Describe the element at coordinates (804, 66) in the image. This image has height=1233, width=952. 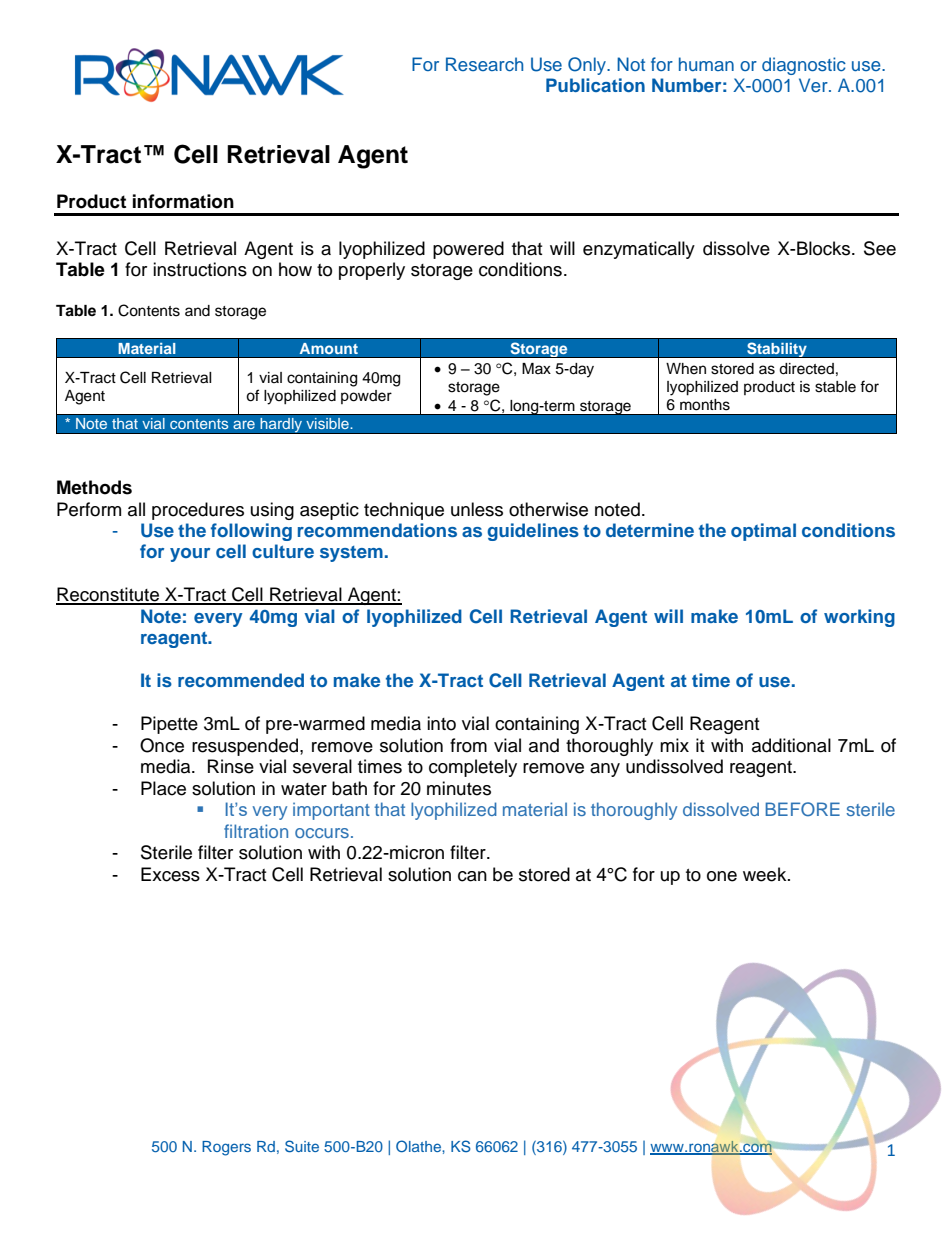
I see `diagnostic` at that location.
